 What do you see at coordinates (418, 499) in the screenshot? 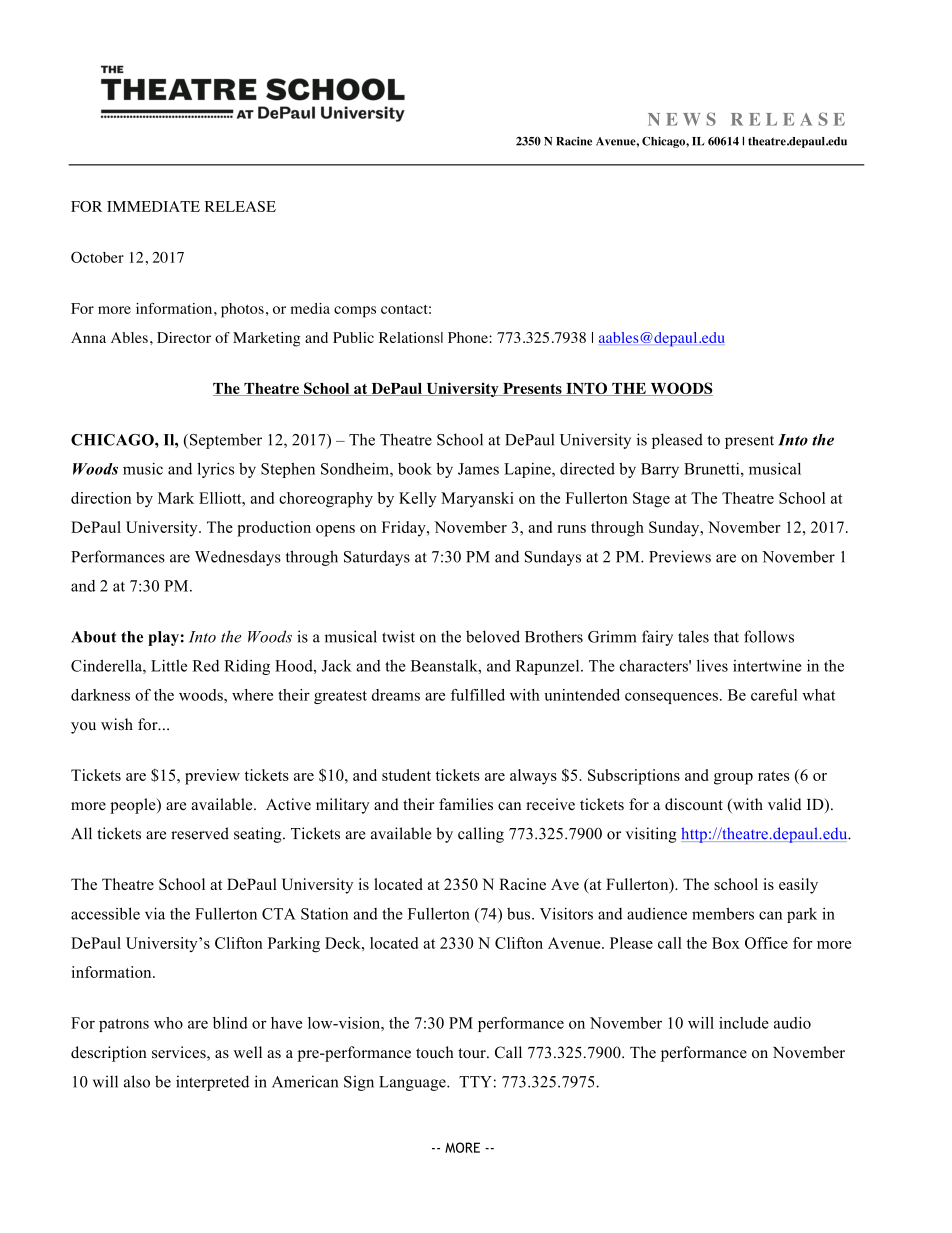
I see `Kelly` at bounding box center [418, 499].
